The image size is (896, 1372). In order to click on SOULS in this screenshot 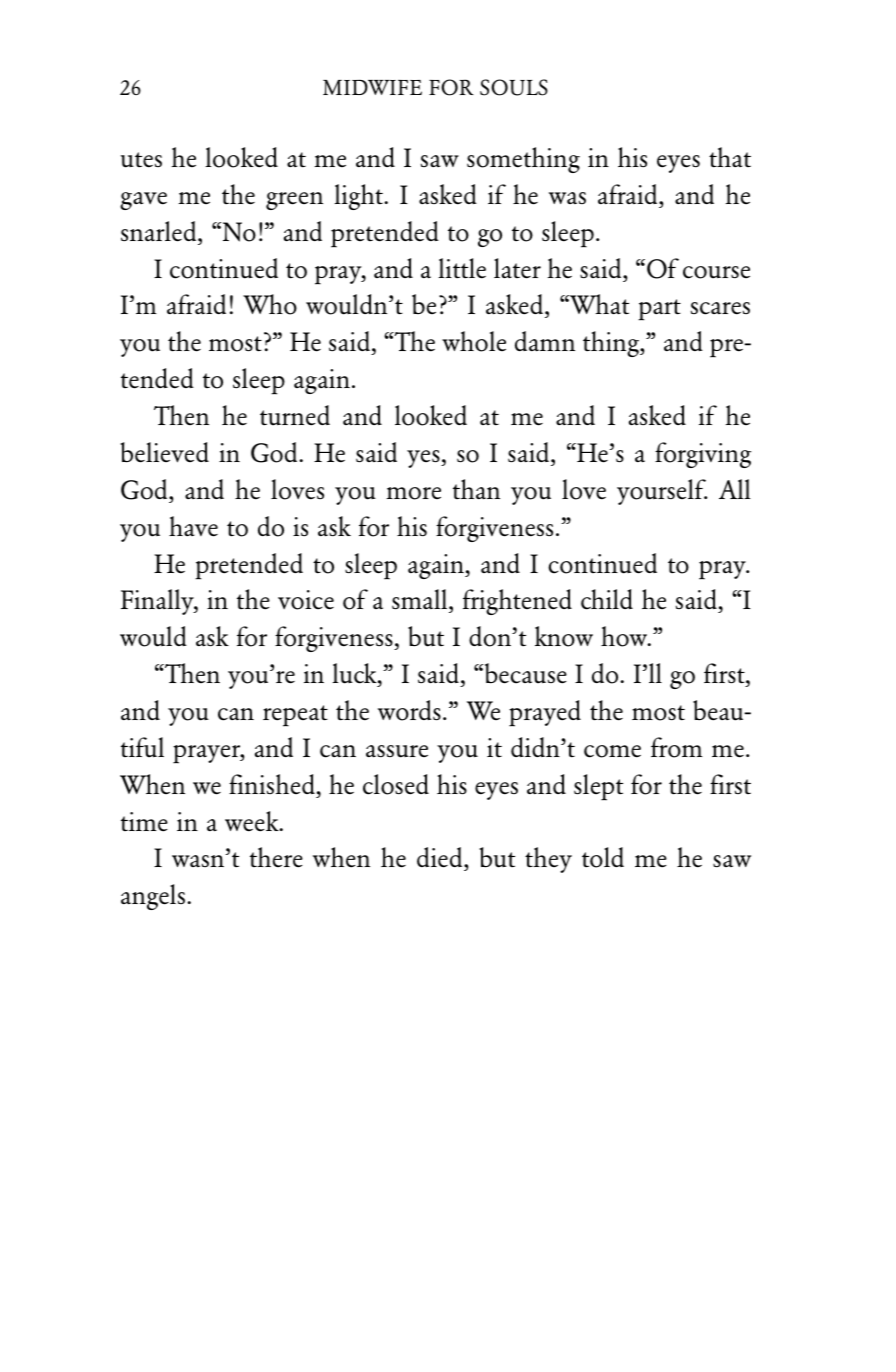, I will do `click(514, 87)`.
